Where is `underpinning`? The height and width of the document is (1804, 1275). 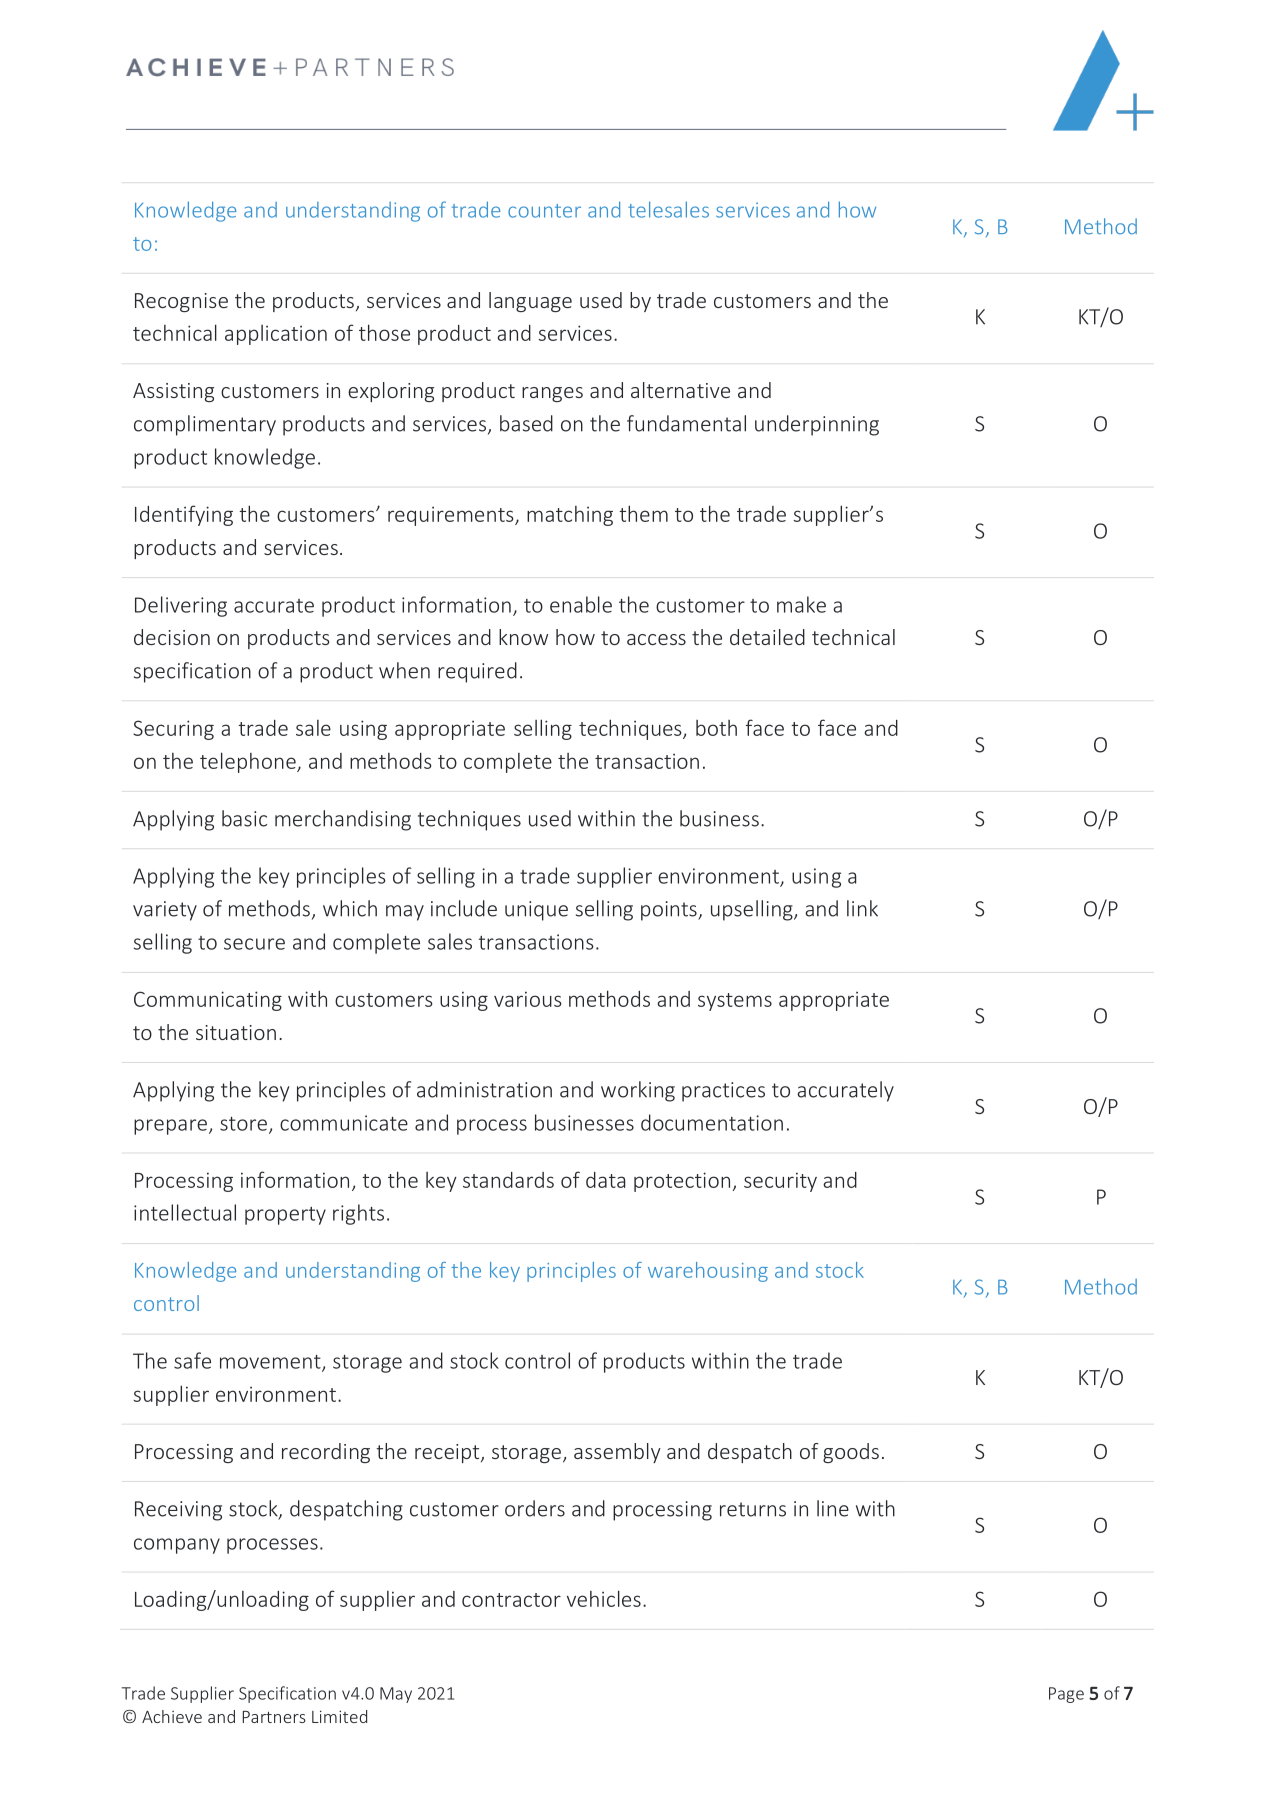 underpinning is located at coordinates (817, 425).
